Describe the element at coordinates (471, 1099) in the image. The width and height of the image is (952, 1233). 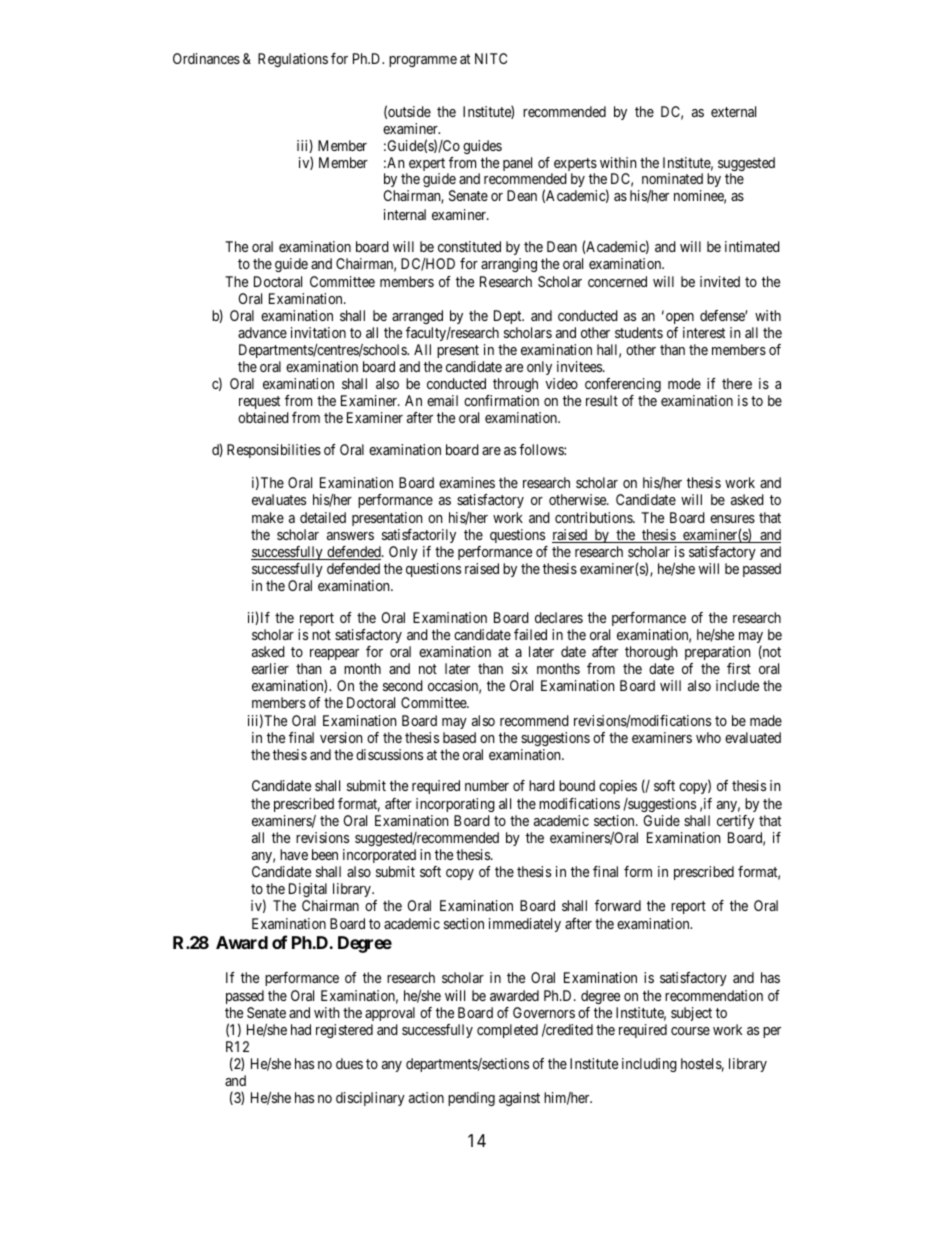
I see `pending` at that location.
